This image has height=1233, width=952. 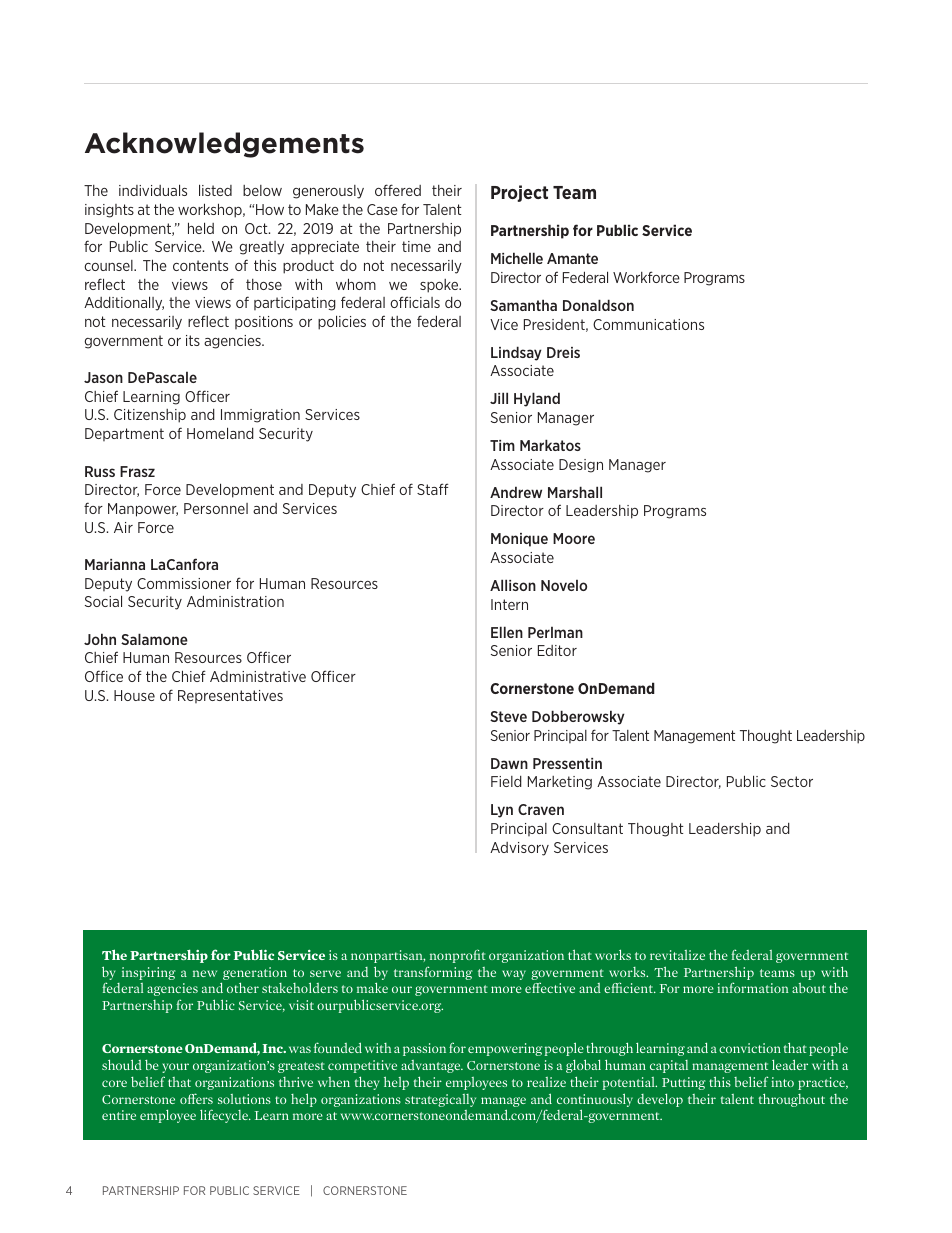 I want to click on Field, so click(x=506, y=781).
